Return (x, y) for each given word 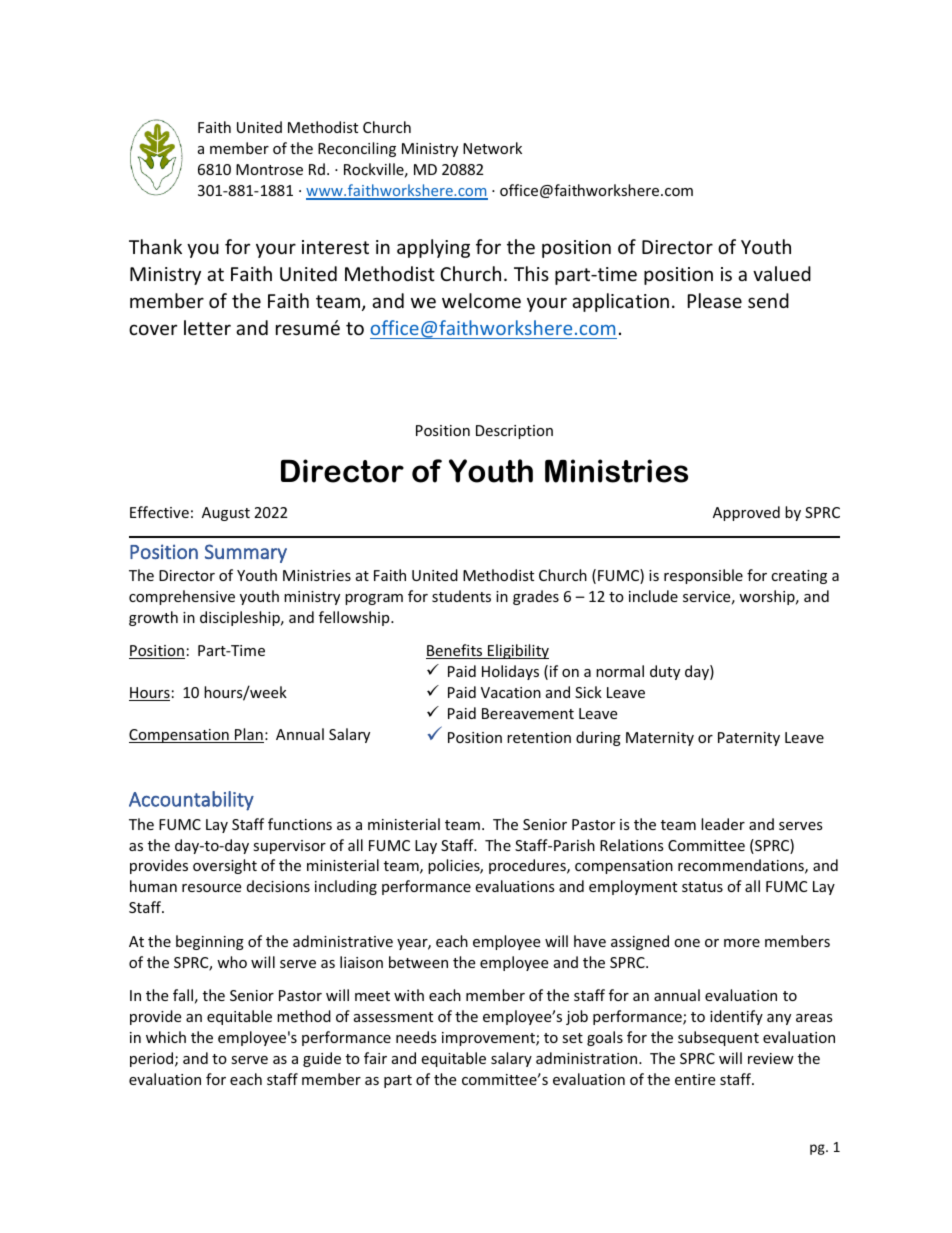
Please (715, 300)
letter (207, 327)
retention (539, 737)
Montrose (269, 169)
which (166, 1037)
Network (492, 148)
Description (514, 432)
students (461, 596)
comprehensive (182, 597)
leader (723, 824)
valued (782, 273)
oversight (225, 866)
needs (416, 1037)
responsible (703, 576)
